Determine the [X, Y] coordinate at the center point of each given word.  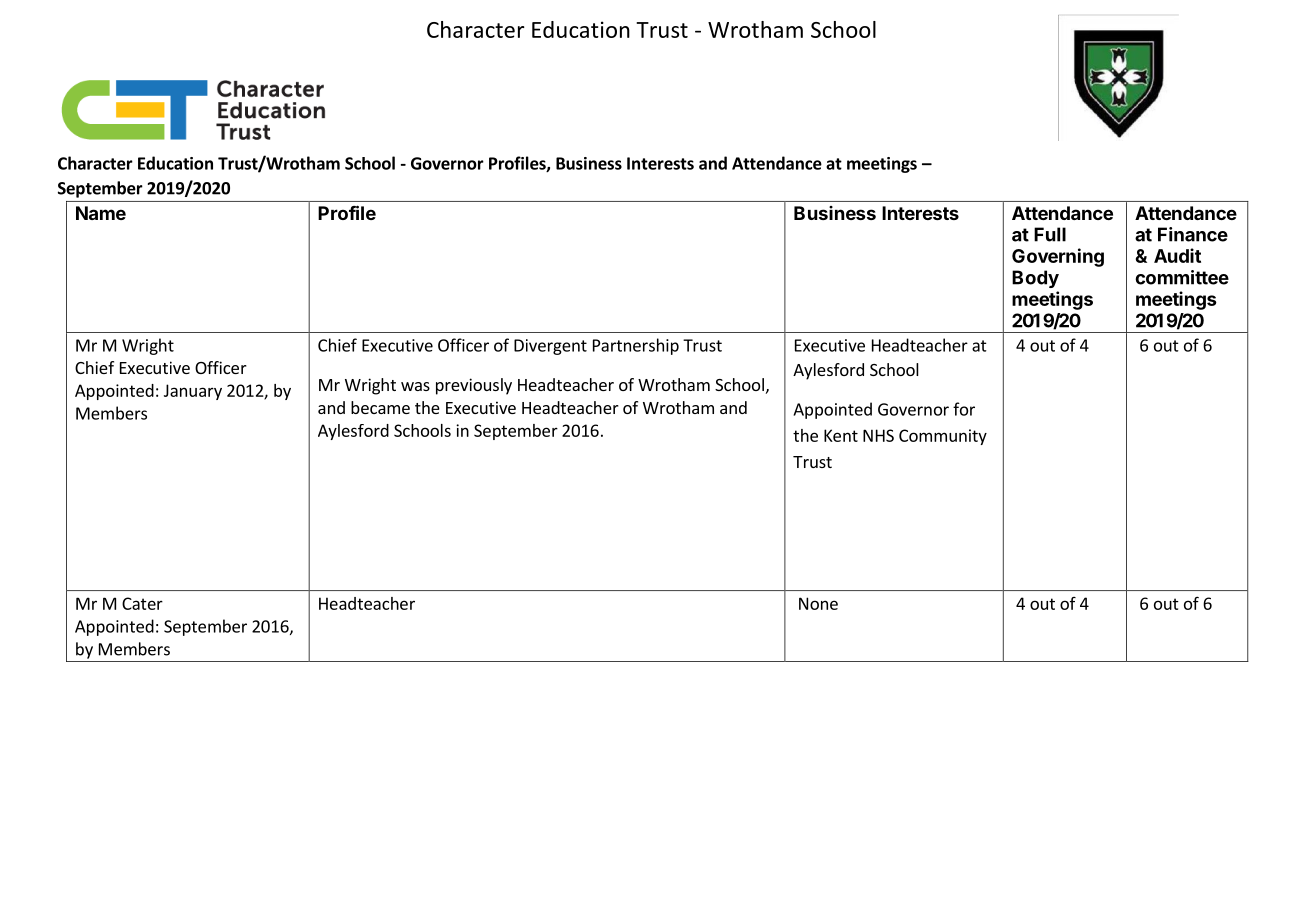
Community [943, 437]
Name [101, 213]
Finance [1193, 234]
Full [1050, 234]
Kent [841, 435]
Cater [142, 603]
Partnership [636, 346]
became [380, 407]
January [193, 392]
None [818, 603]
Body [1035, 279]
